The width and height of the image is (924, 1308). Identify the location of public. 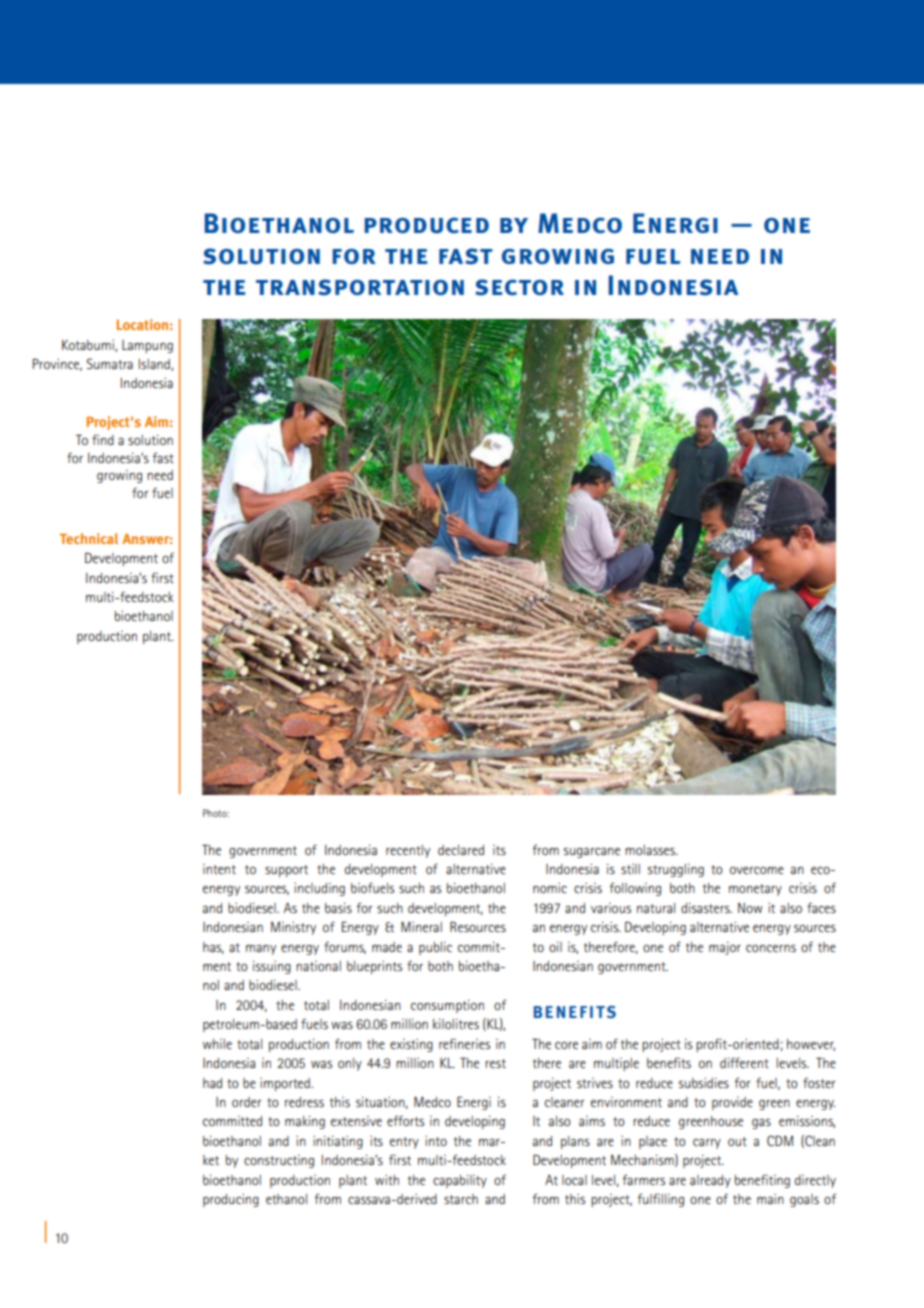
(435, 948).
